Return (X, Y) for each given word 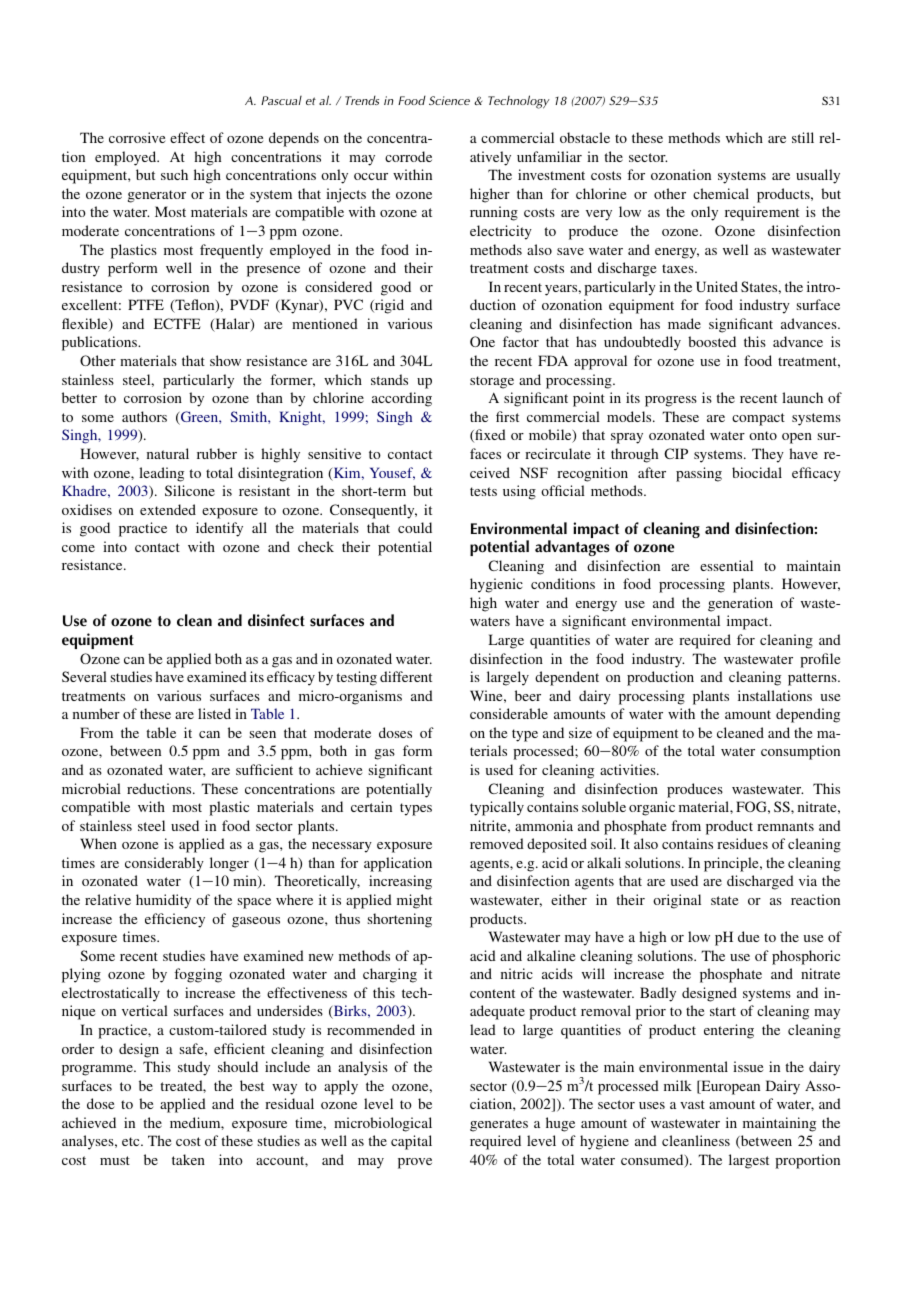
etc (132, 1141)
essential (726, 565)
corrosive (137, 137)
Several (84, 676)
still (803, 137)
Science (449, 100)
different (406, 676)
